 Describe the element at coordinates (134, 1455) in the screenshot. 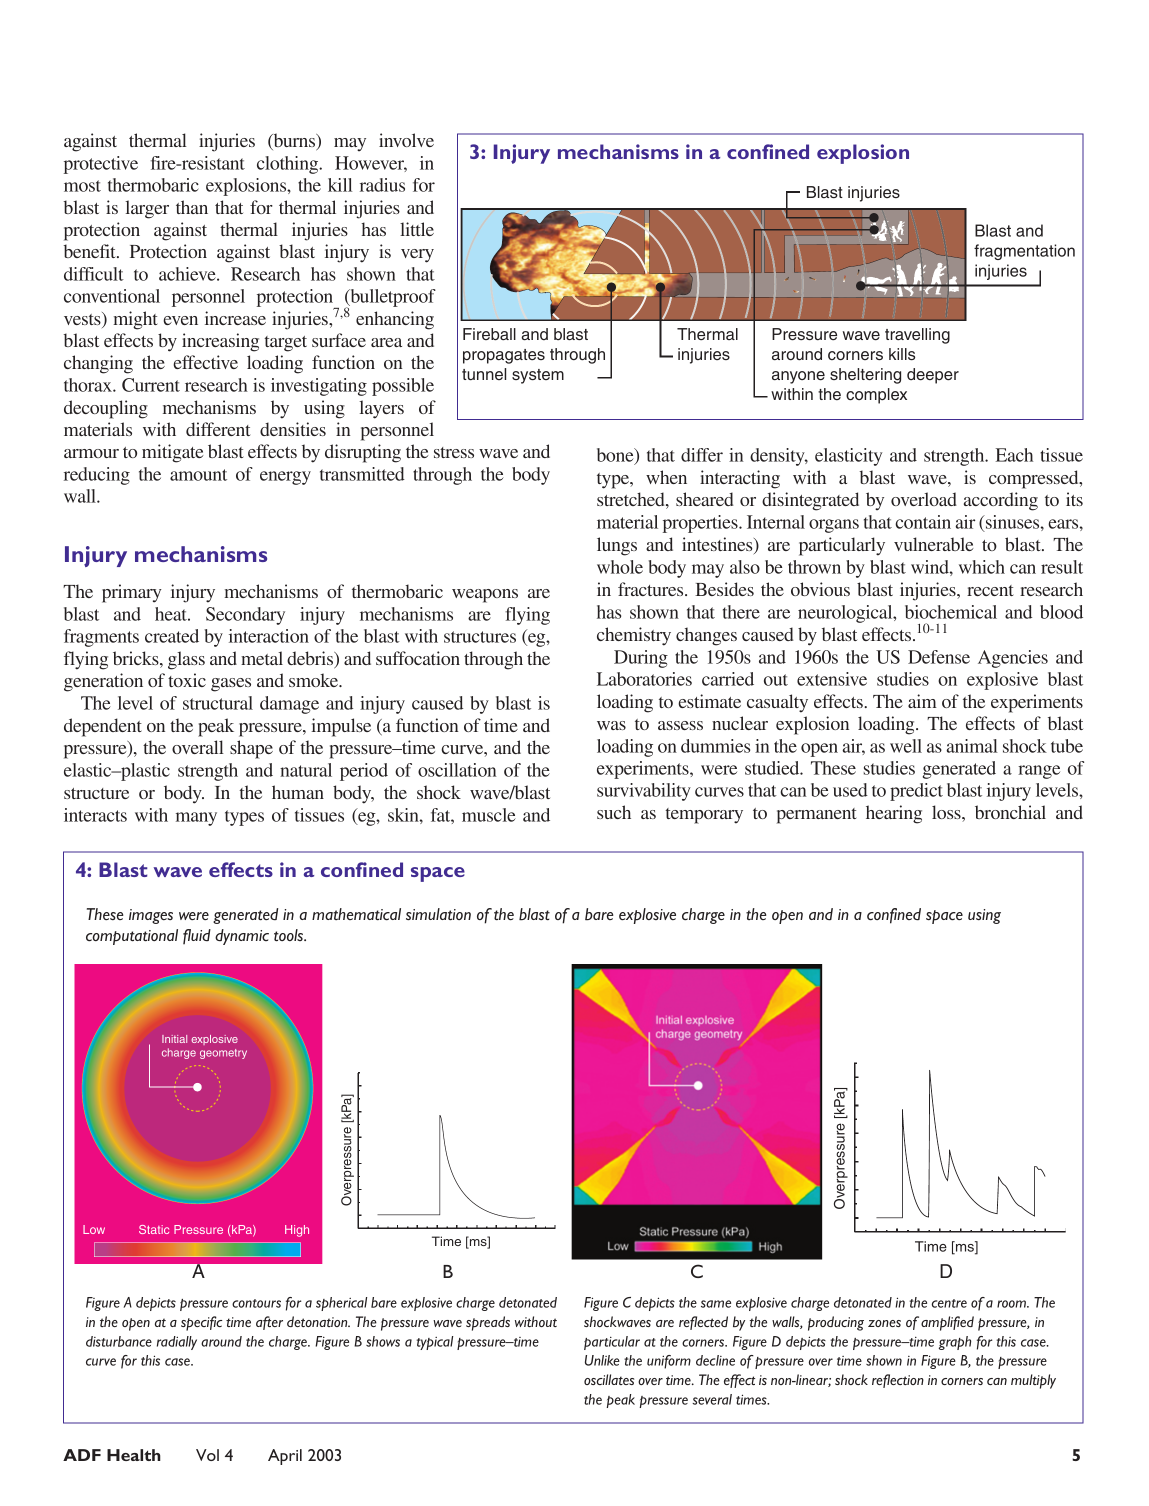

I see `Health` at that location.
